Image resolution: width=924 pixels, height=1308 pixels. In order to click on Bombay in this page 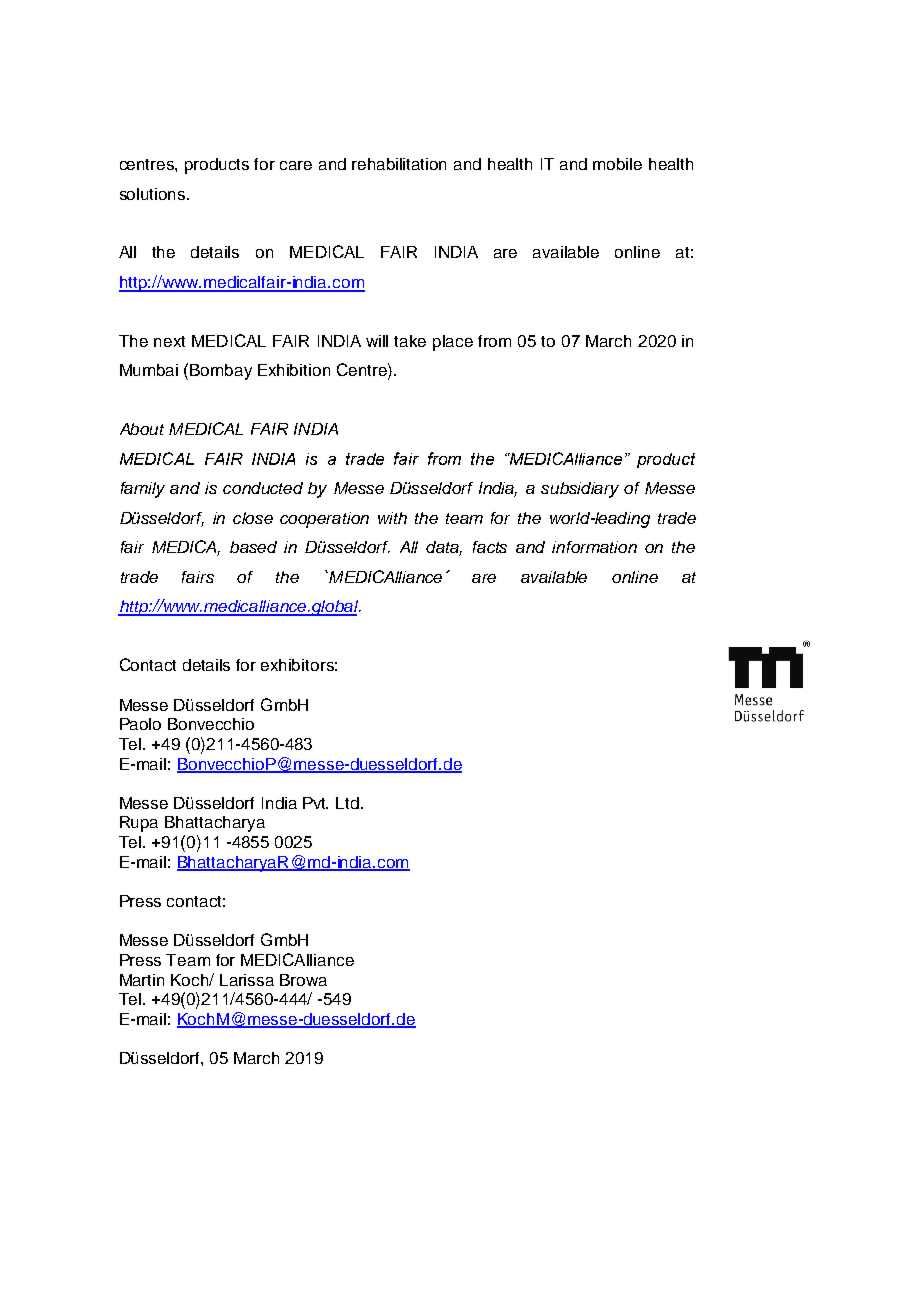, I will do `click(221, 372)`.
